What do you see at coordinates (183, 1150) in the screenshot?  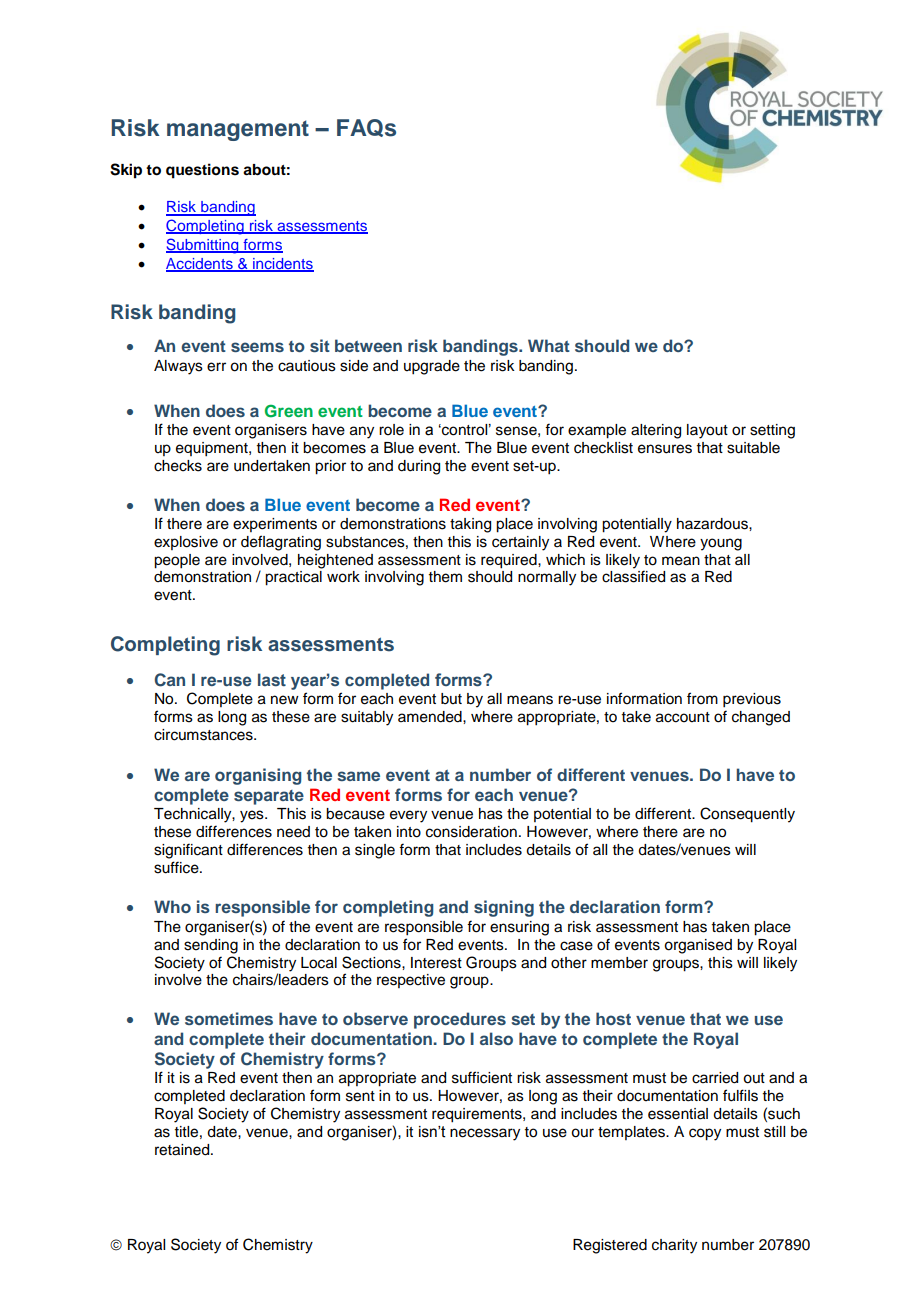 I see `retained` at bounding box center [183, 1150].
